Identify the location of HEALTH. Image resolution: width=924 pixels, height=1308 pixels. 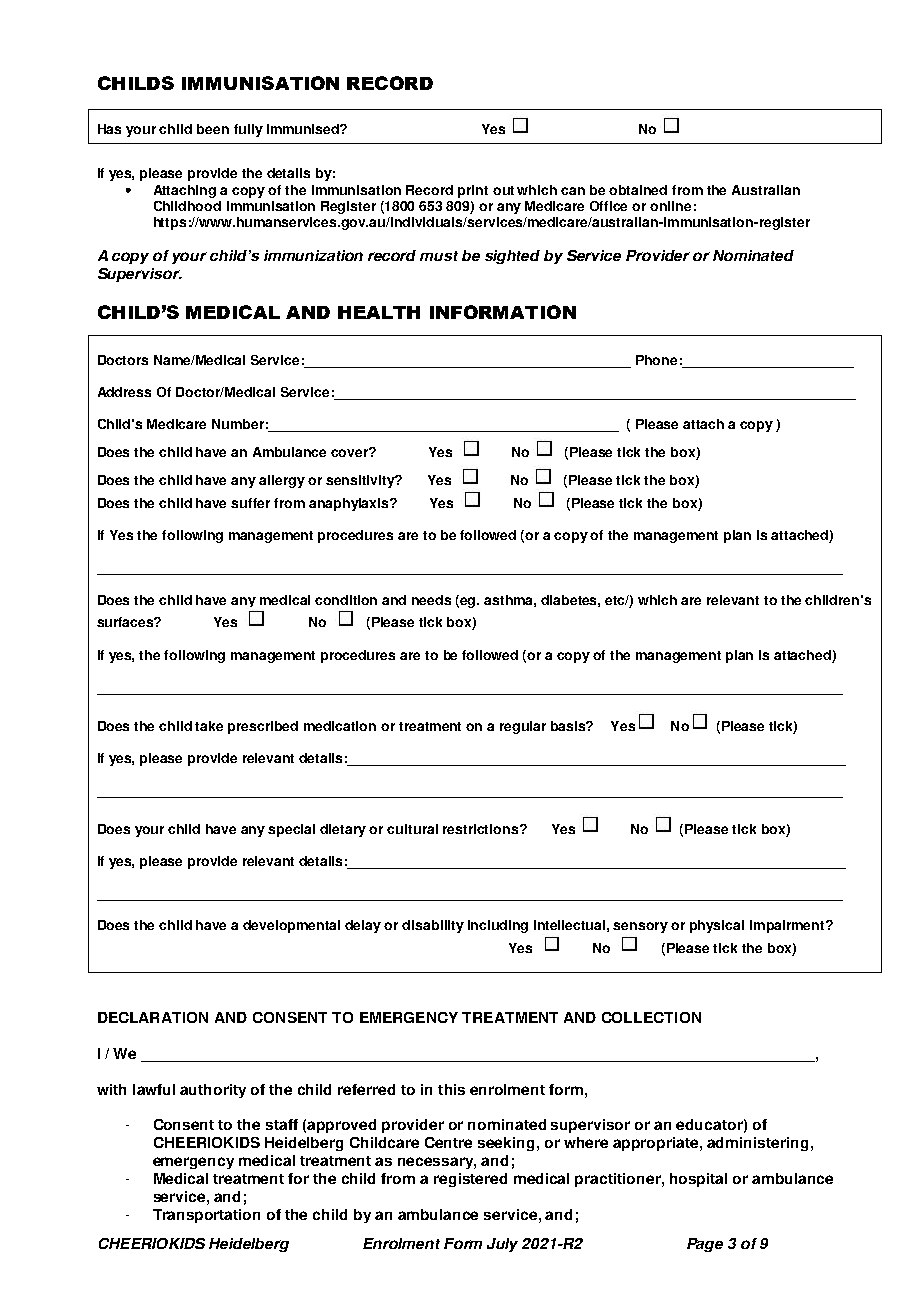
(379, 312).
